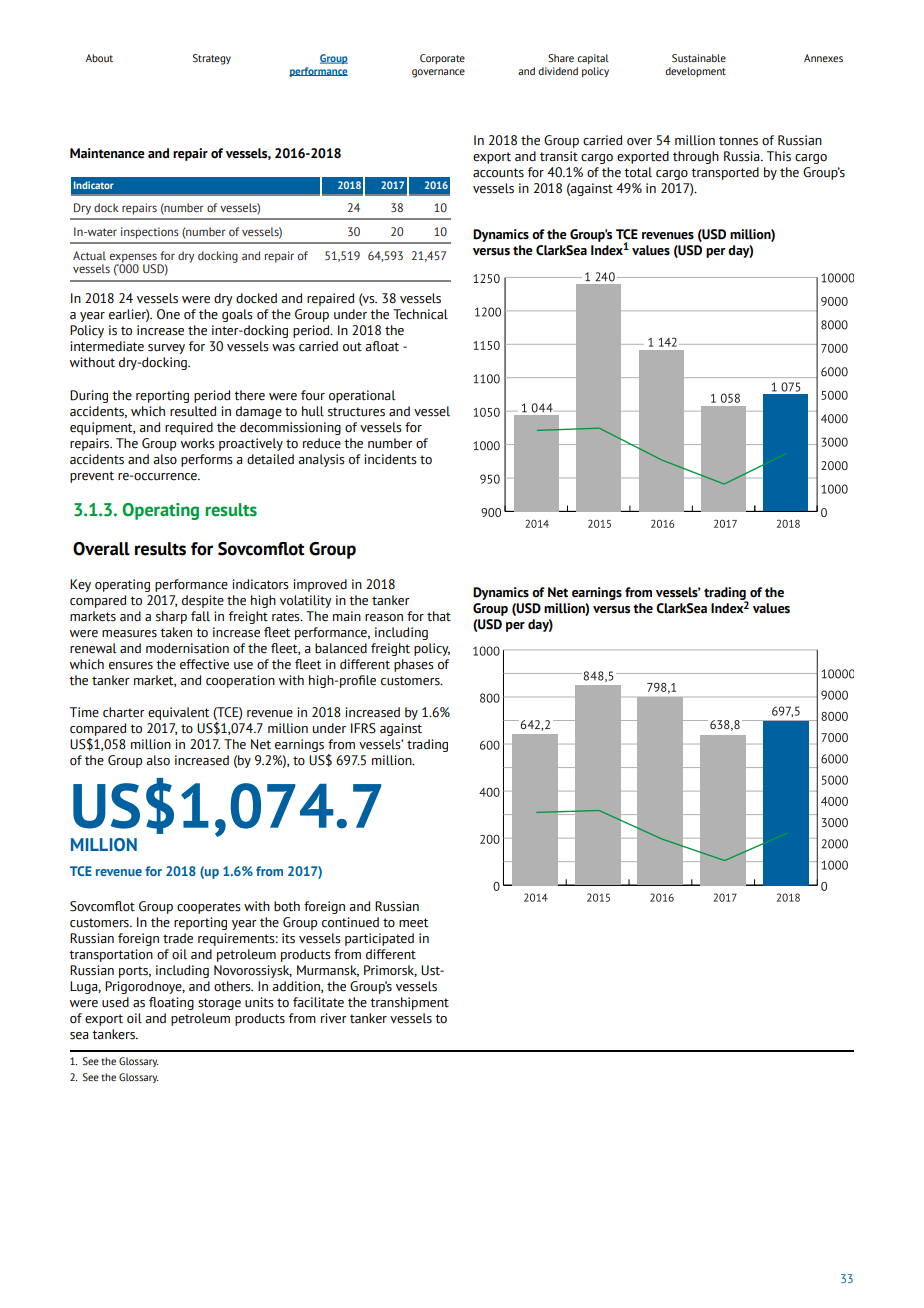 This screenshot has width=924, height=1308. Describe the element at coordinates (178, 713) in the screenshot. I see `equivalent` at that location.
